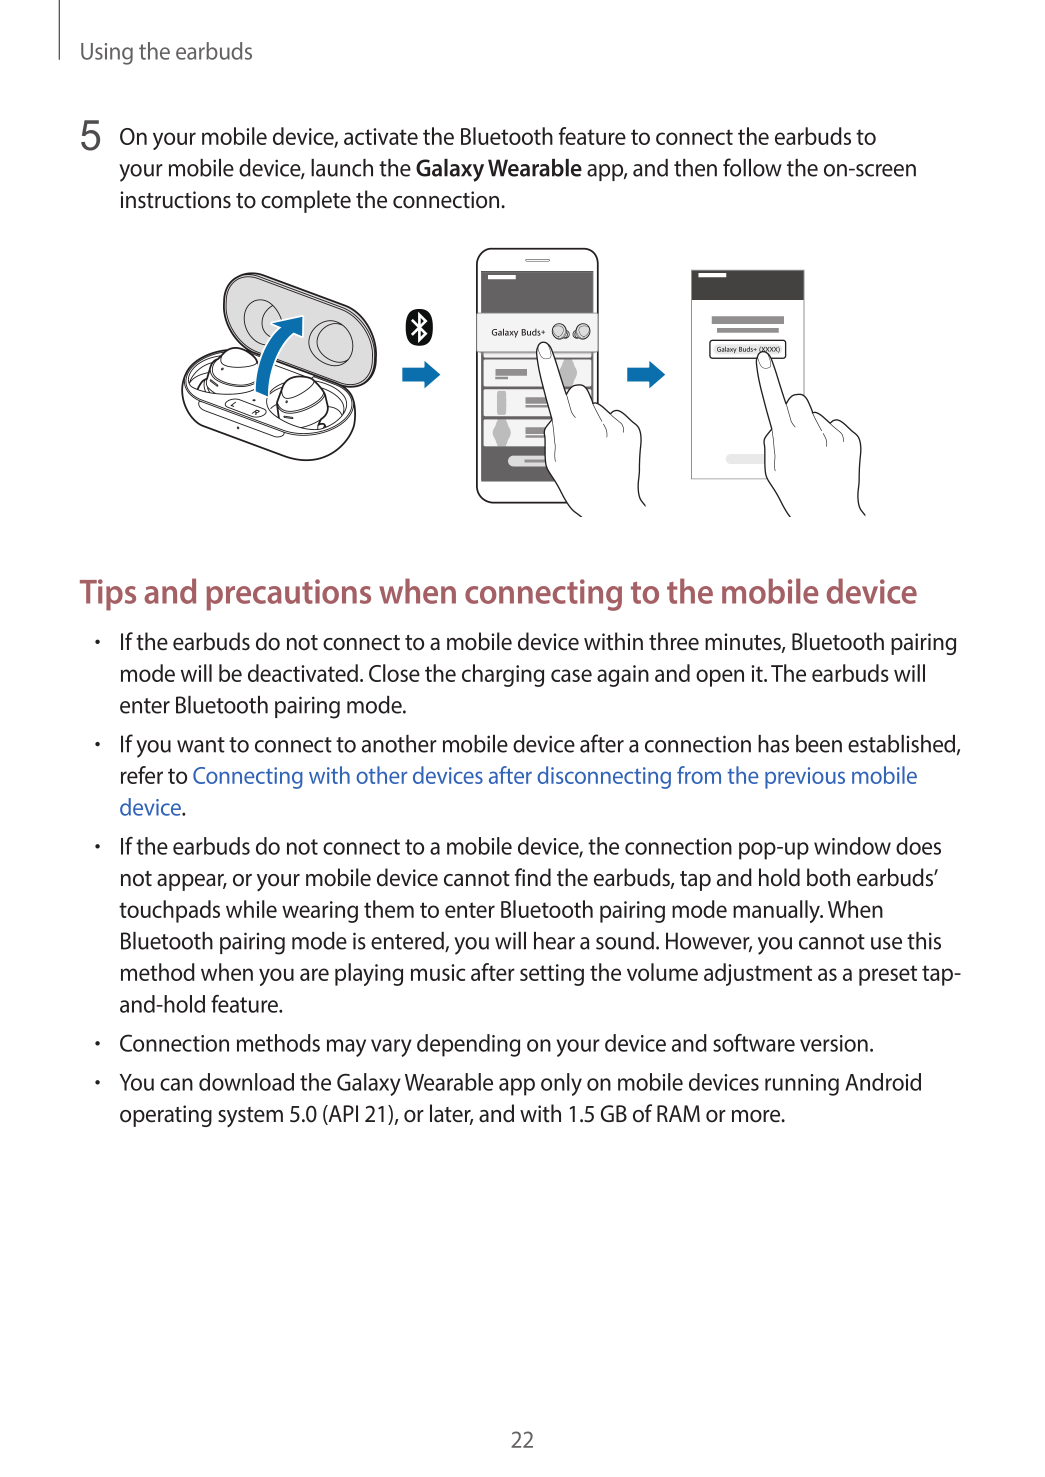 This screenshot has height=1477, width=1045. I want to click on follow, so click(752, 167).
